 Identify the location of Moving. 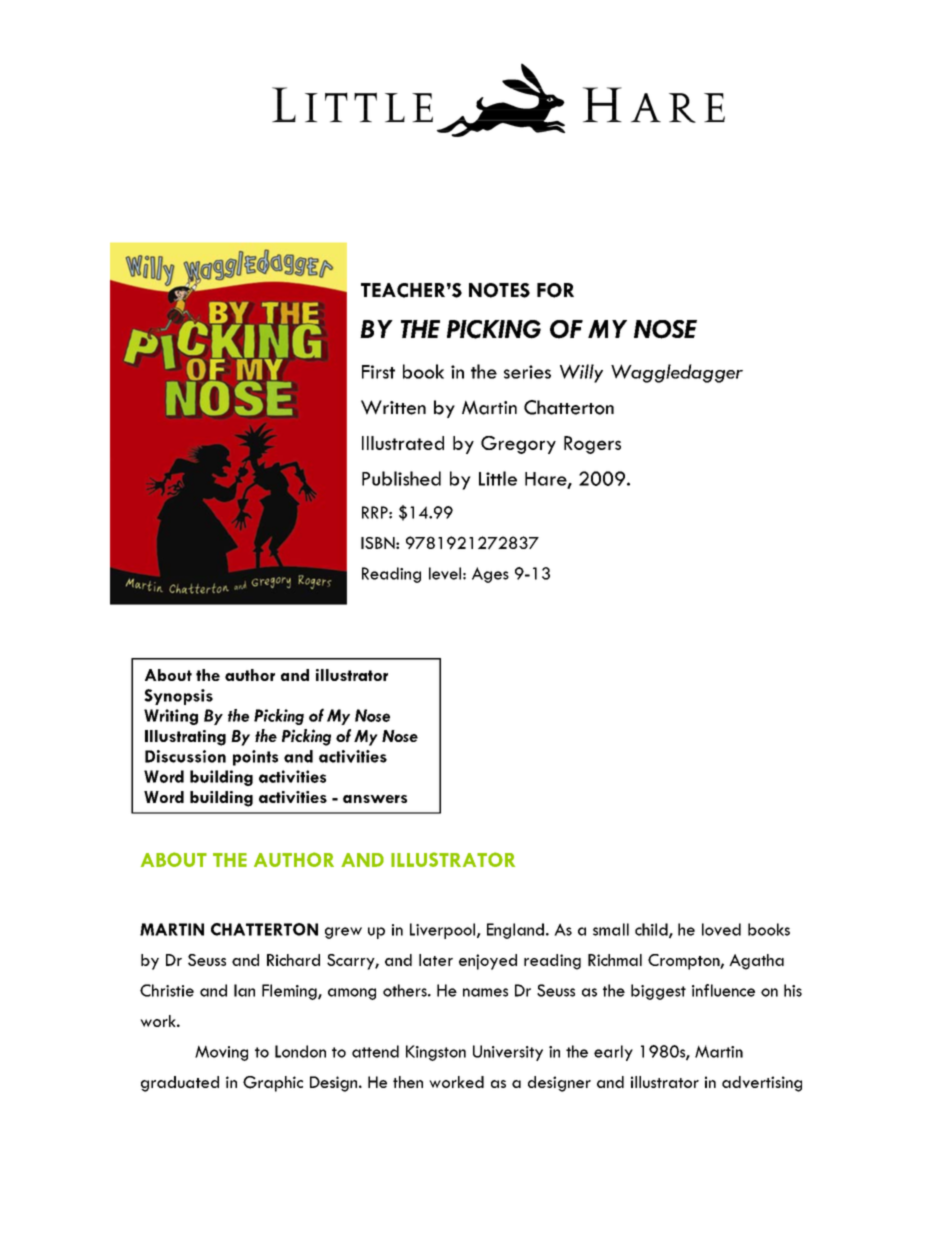
(221, 1053).
